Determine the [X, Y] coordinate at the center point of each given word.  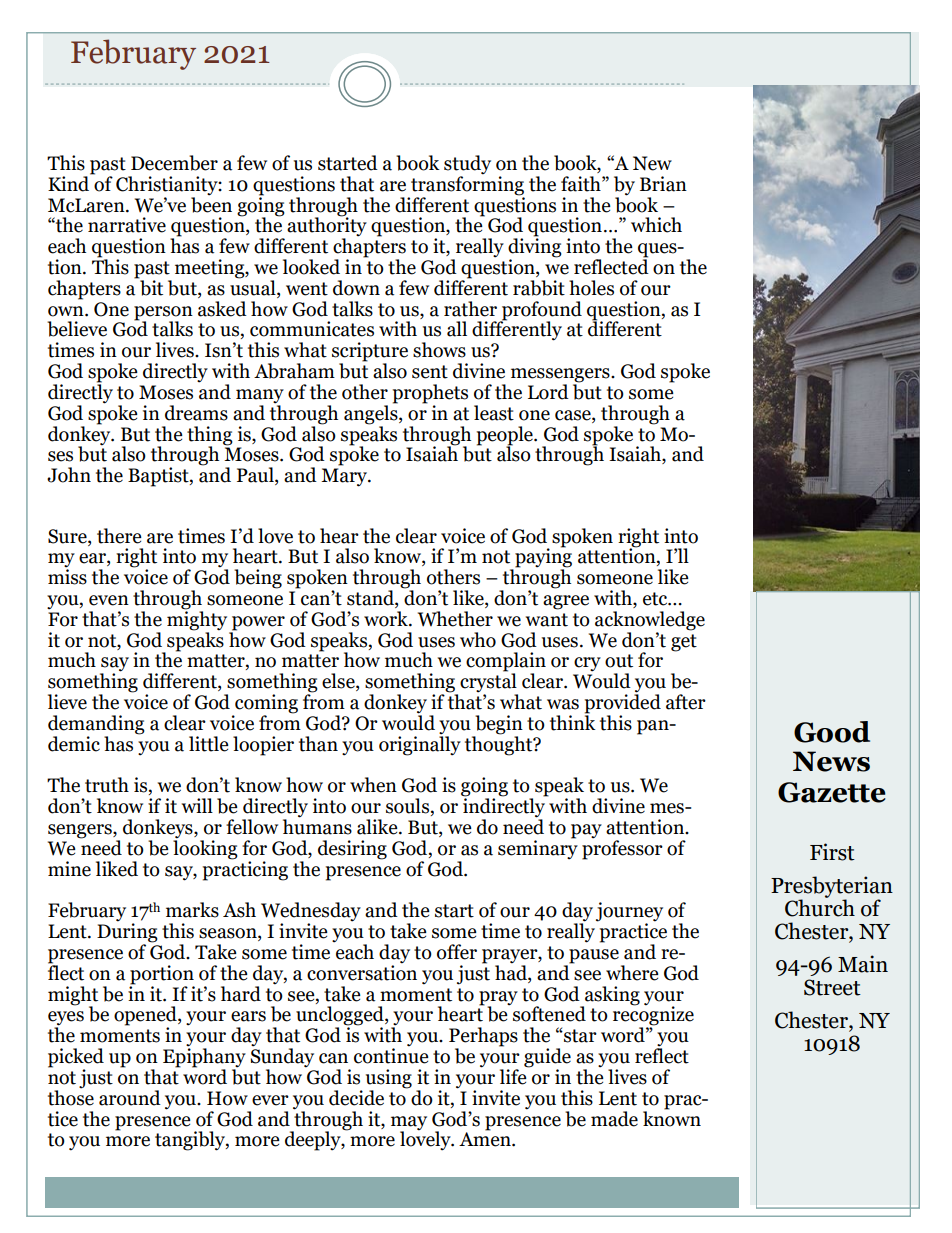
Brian [663, 184]
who [478, 640]
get [684, 643]
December [174, 163]
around [130, 1098]
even [109, 600]
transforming [467, 184]
